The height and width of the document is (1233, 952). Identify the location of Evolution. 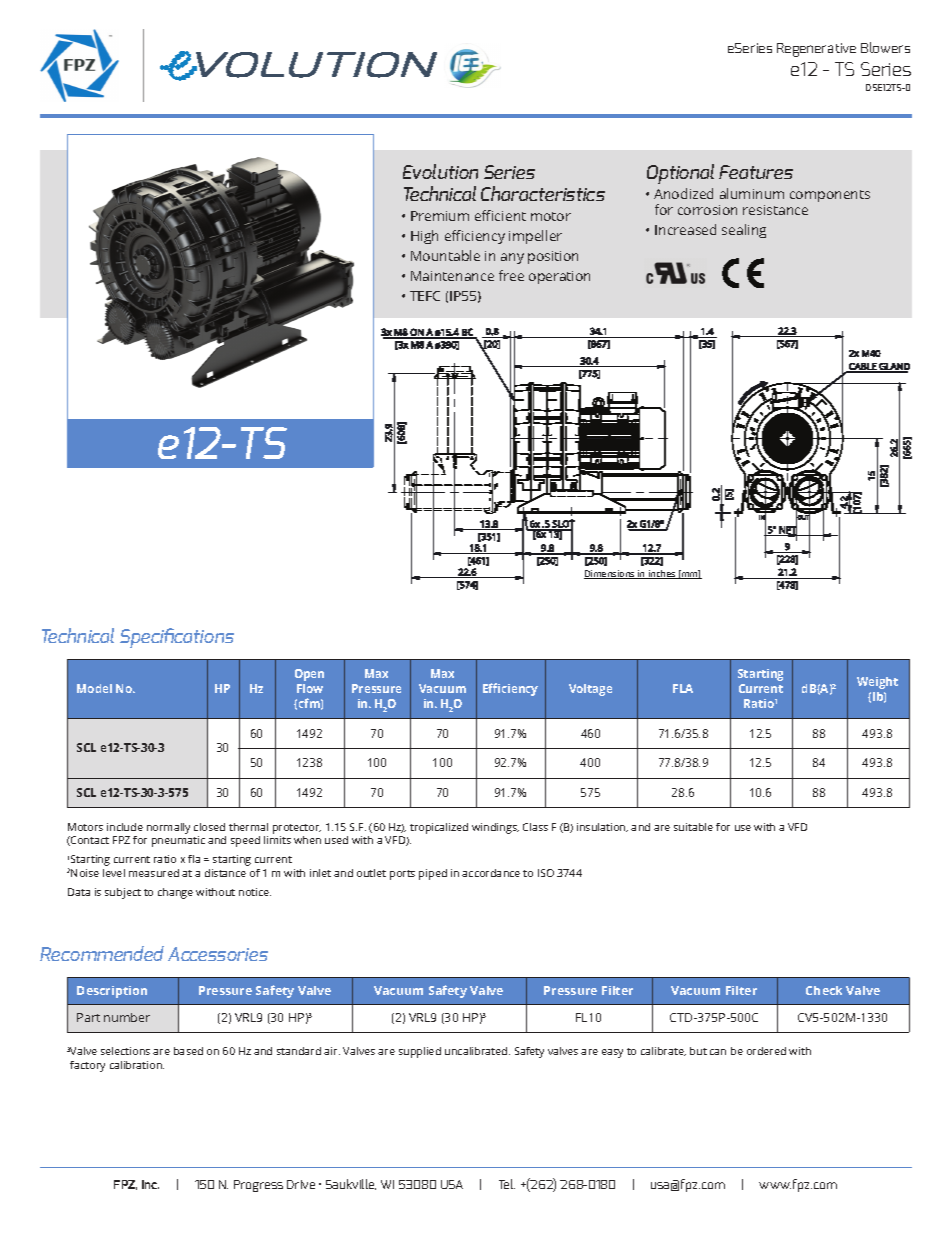
(440, 171).
